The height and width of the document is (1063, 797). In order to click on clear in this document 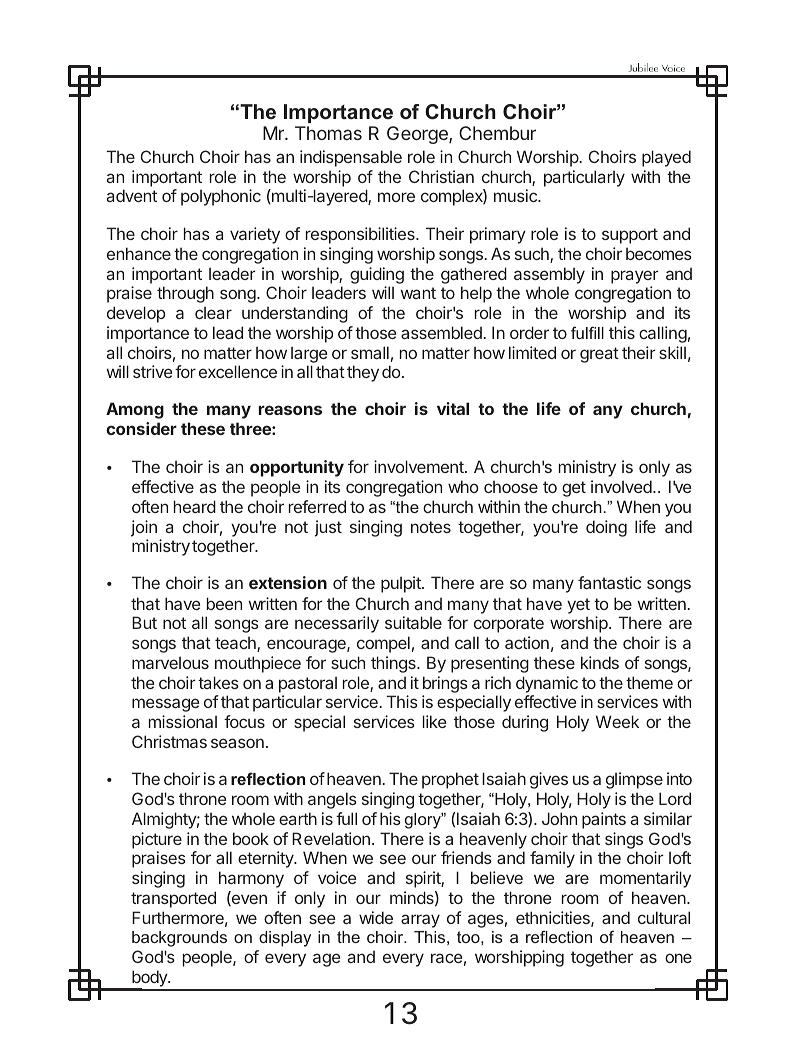, I will do `click(213, 312)`.
